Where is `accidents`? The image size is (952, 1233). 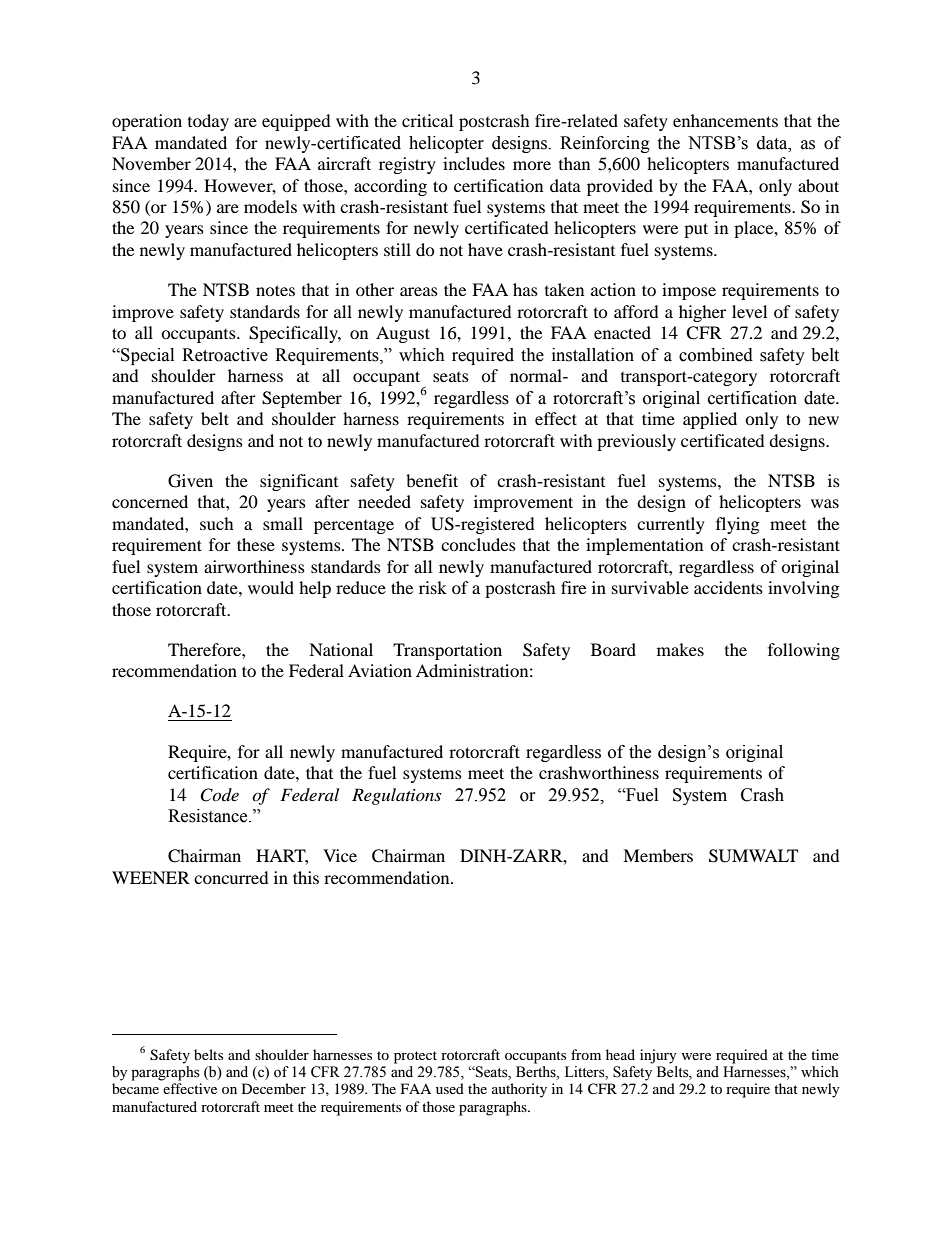
accidents is located at coordinates (728, 587).
